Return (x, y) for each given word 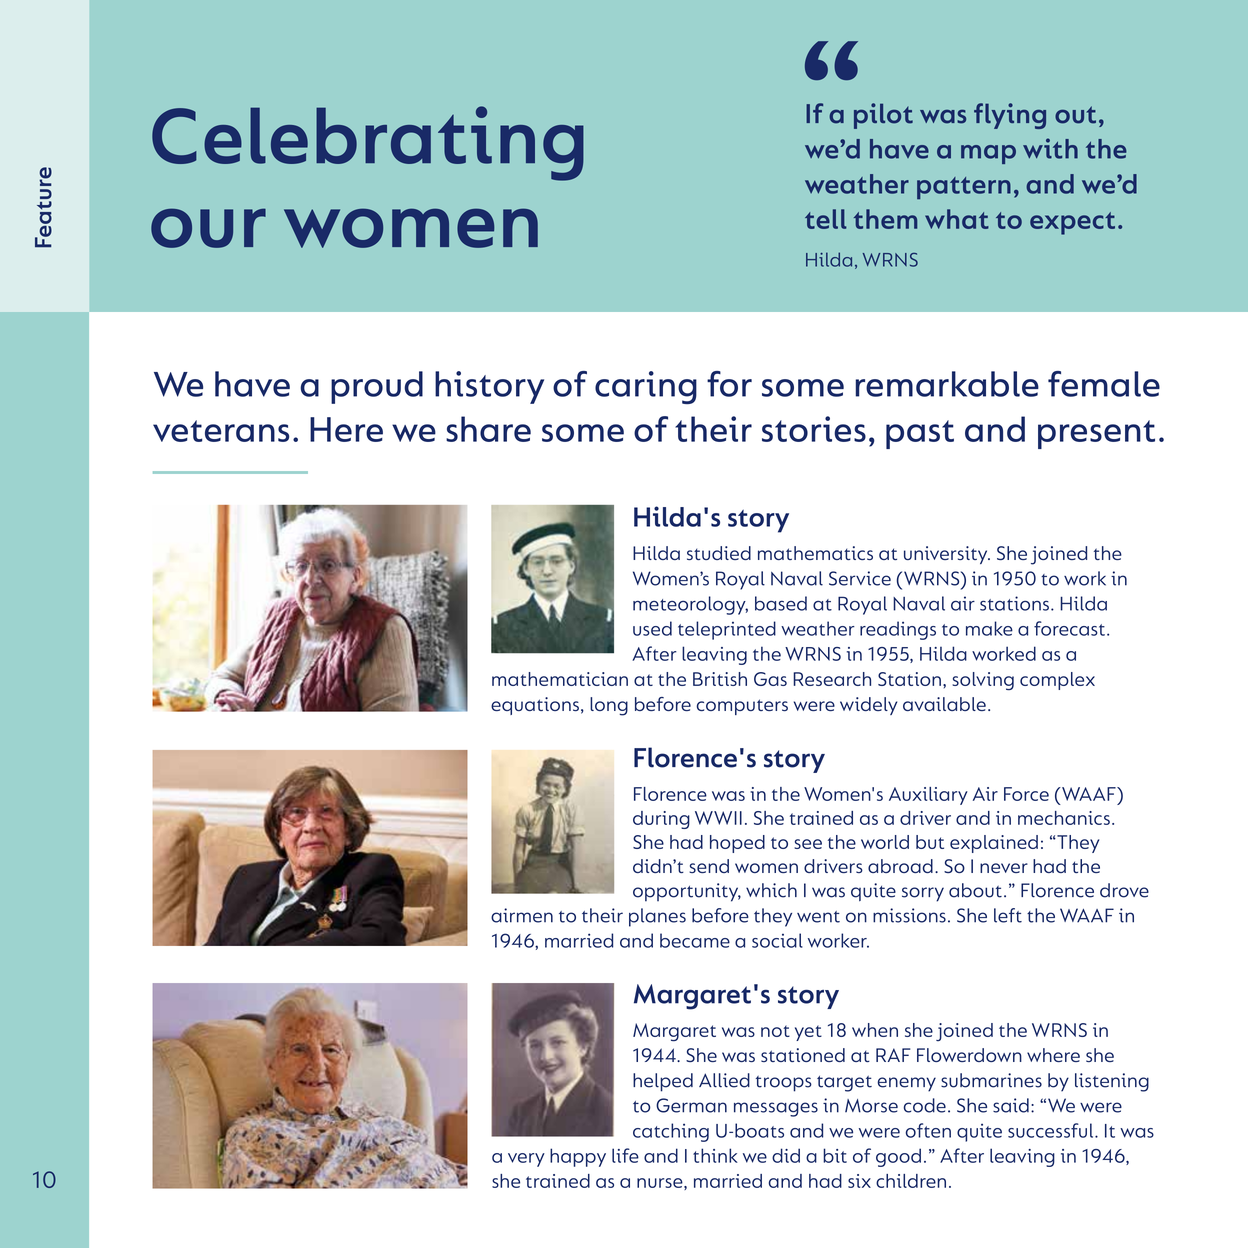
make (989, 628)
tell (826, 219)
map (988, 154)
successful (1050, 1130)
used (652, 628)
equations (535, 706)
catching (671, 1132)
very (526, 1160)
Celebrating (368, 143)
